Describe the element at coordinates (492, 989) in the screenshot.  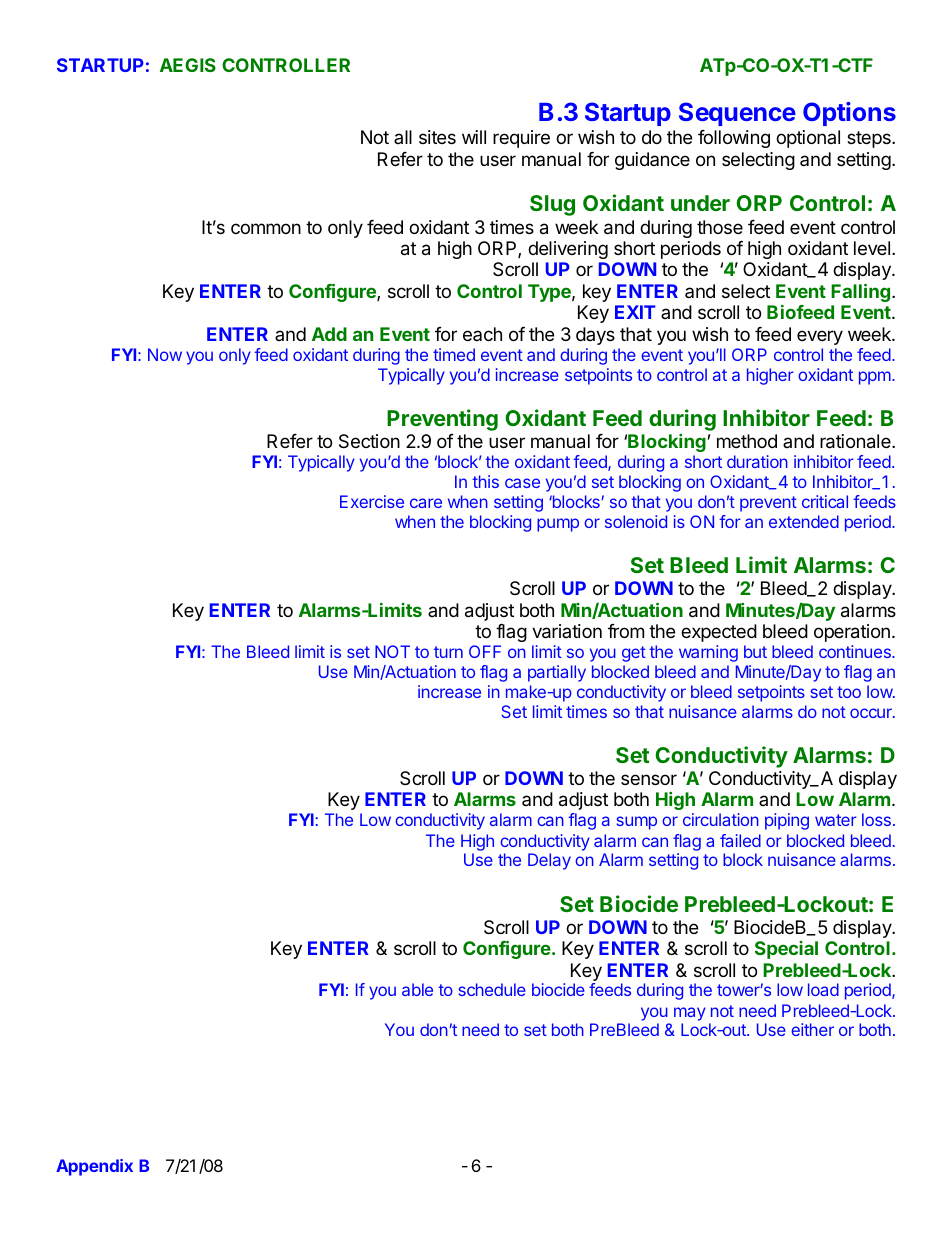
I see `schedule` at that location.
